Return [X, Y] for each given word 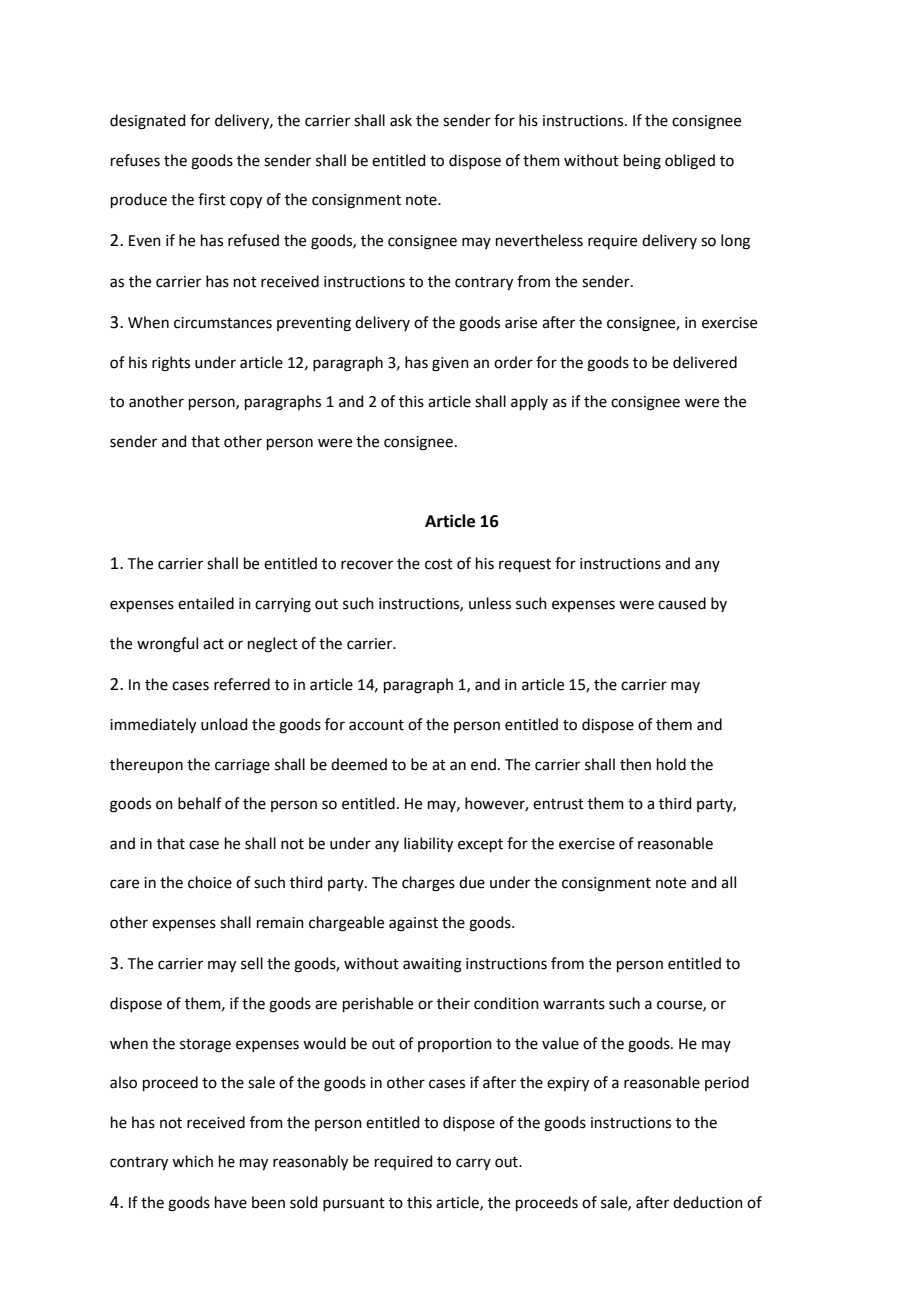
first [212, 199]
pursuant [354, 1204]
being [642, 162]
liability [428, 845]
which [192, 1161]
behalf [200, 803]
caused [682, 603]
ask [401, 120]
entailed [206, 603]
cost [439, 564]
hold [671, 764]
